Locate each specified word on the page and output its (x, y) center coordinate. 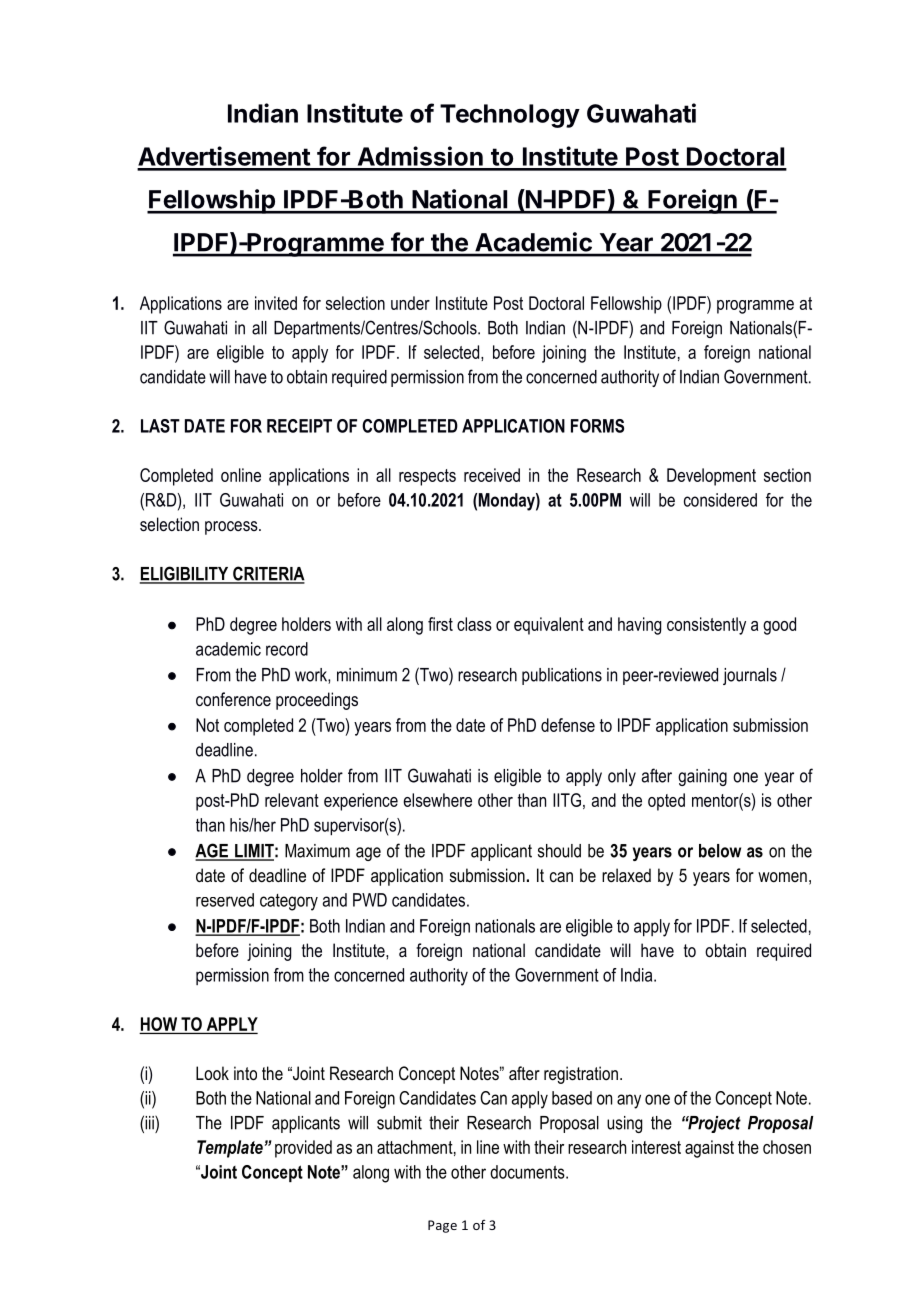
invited (276, 303)
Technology (510, 116)
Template (230, 1149)
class (474, 624)
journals (750, 676)
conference (233, 699)
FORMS (597, 426)
